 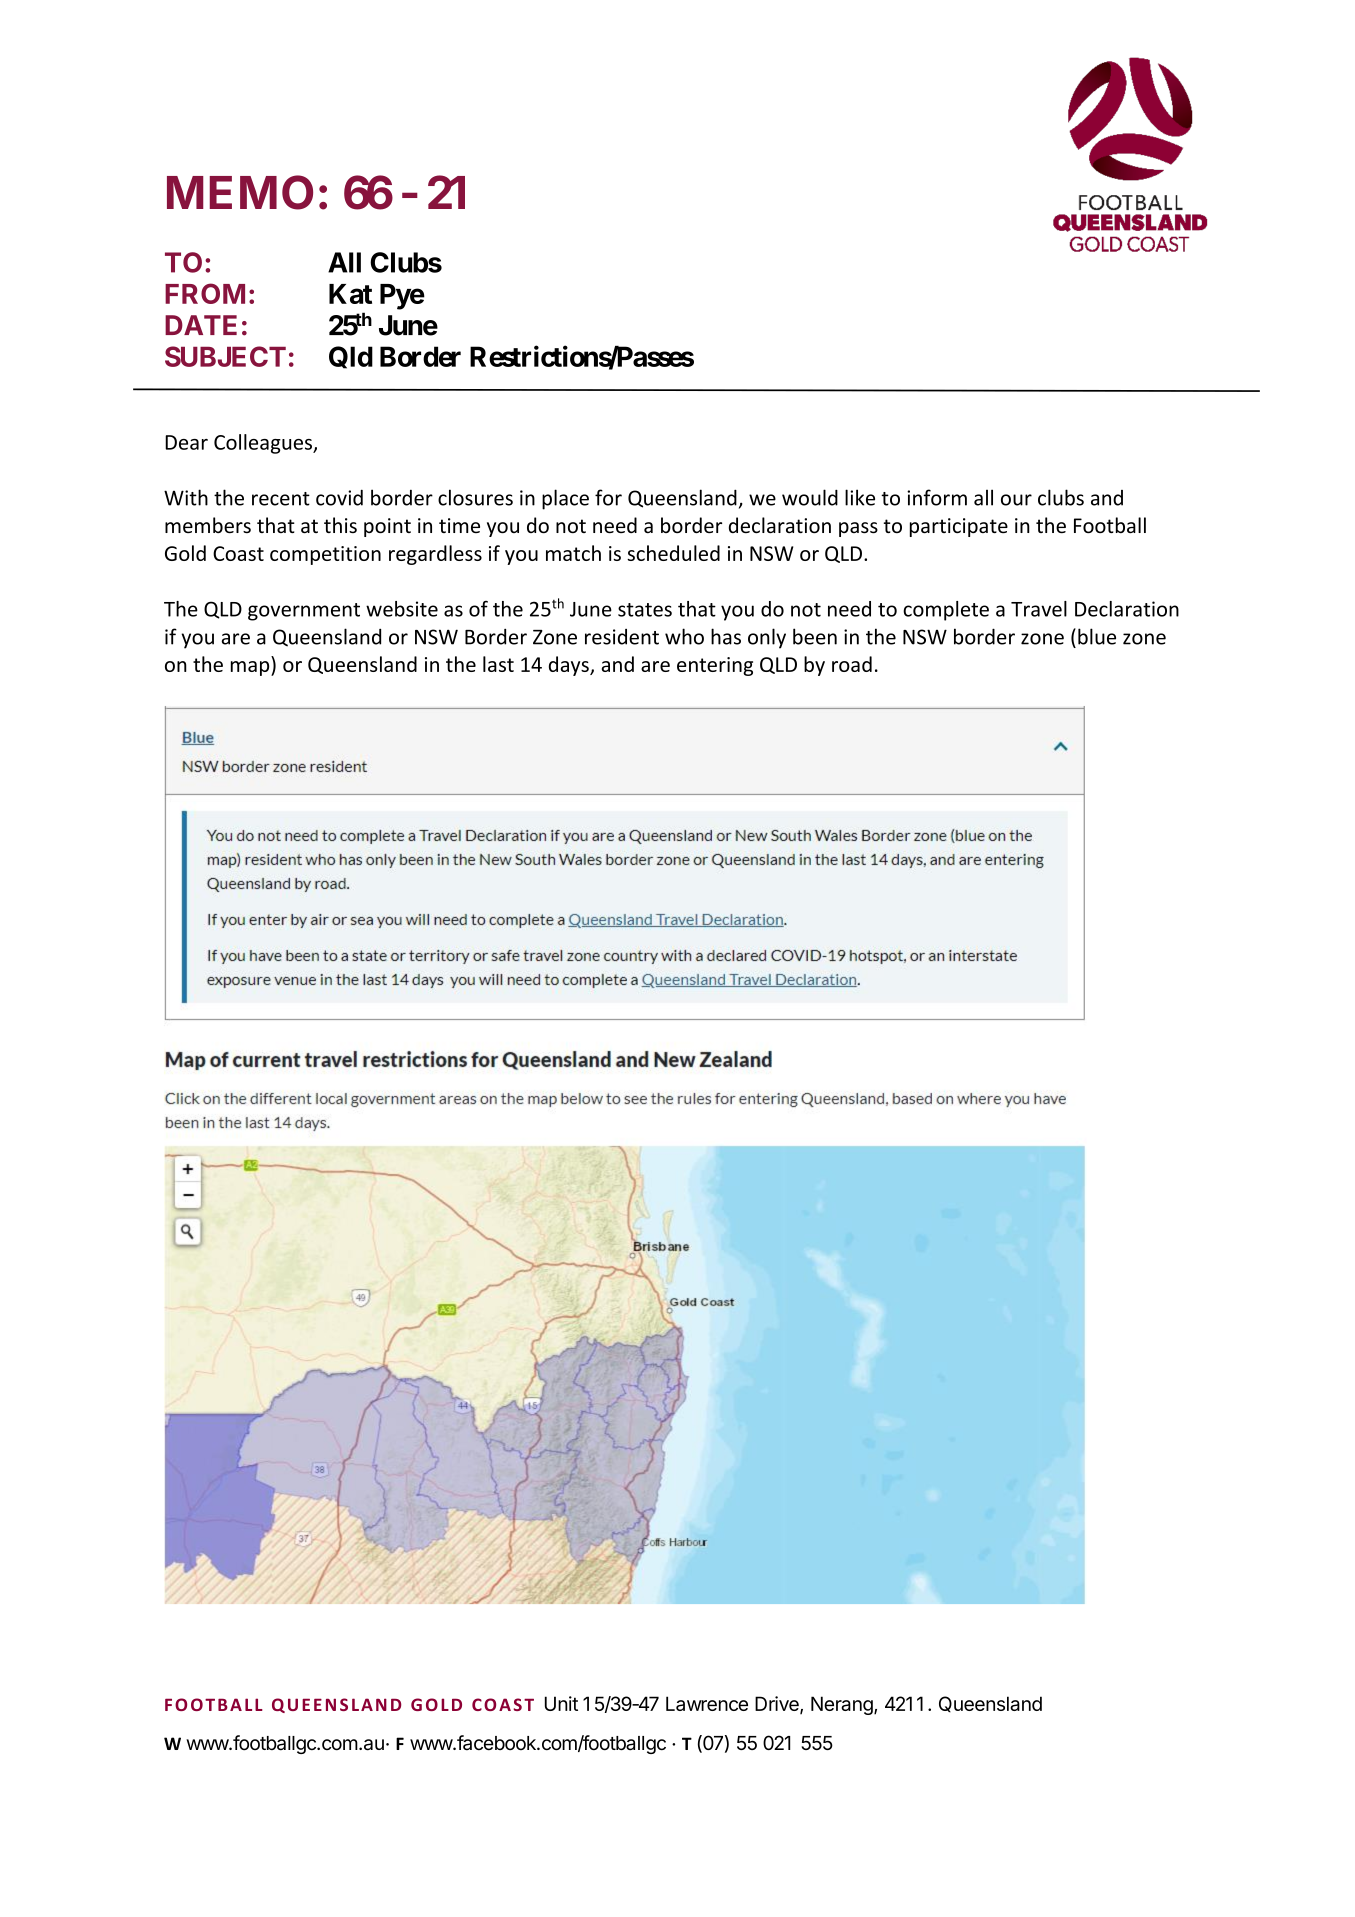 I want to click on Lawrence, so click(x=707, y=1703).
